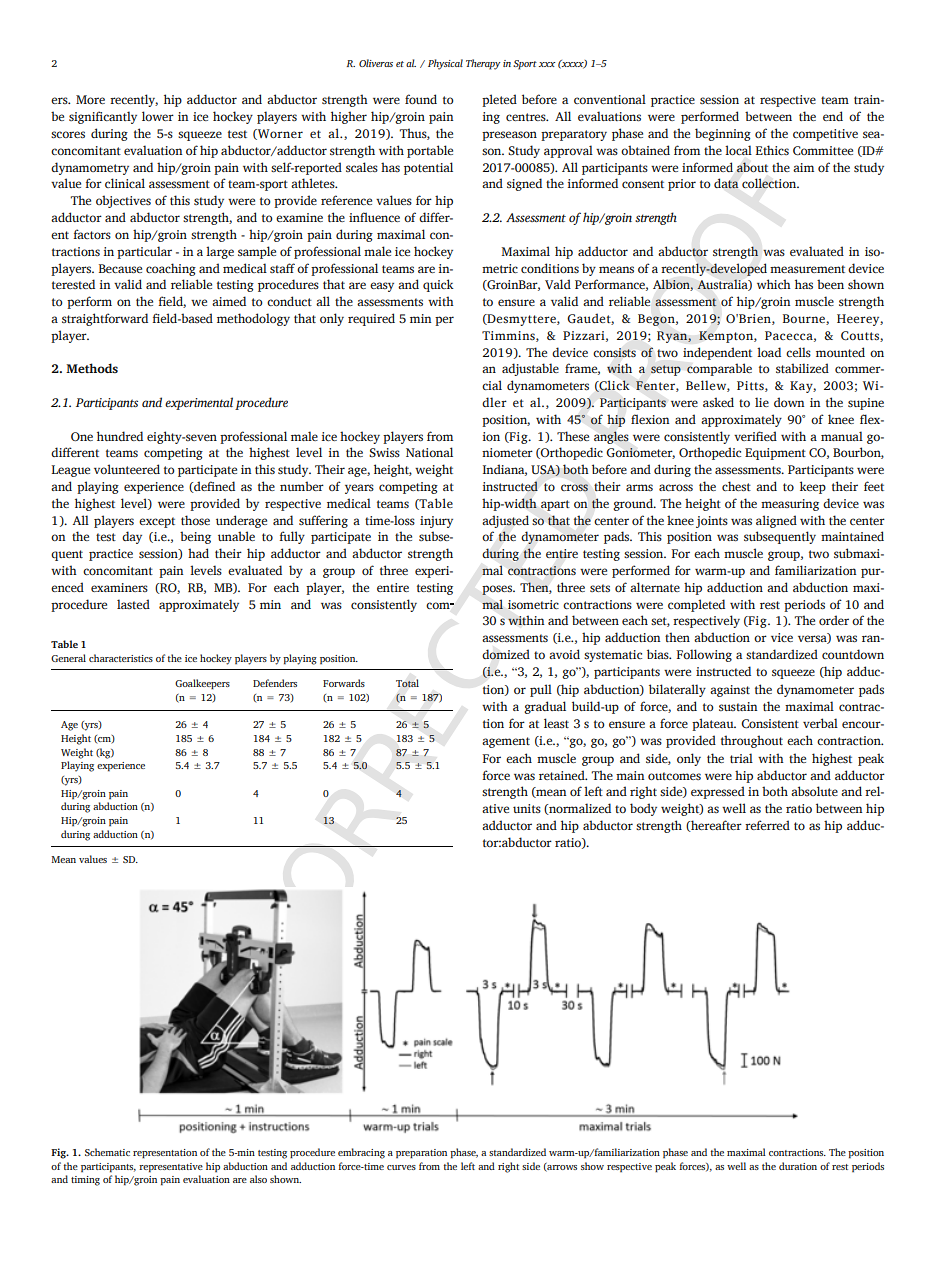 The image size is (952, 1271). I want to click on Schematic, so click(107, 1152).
